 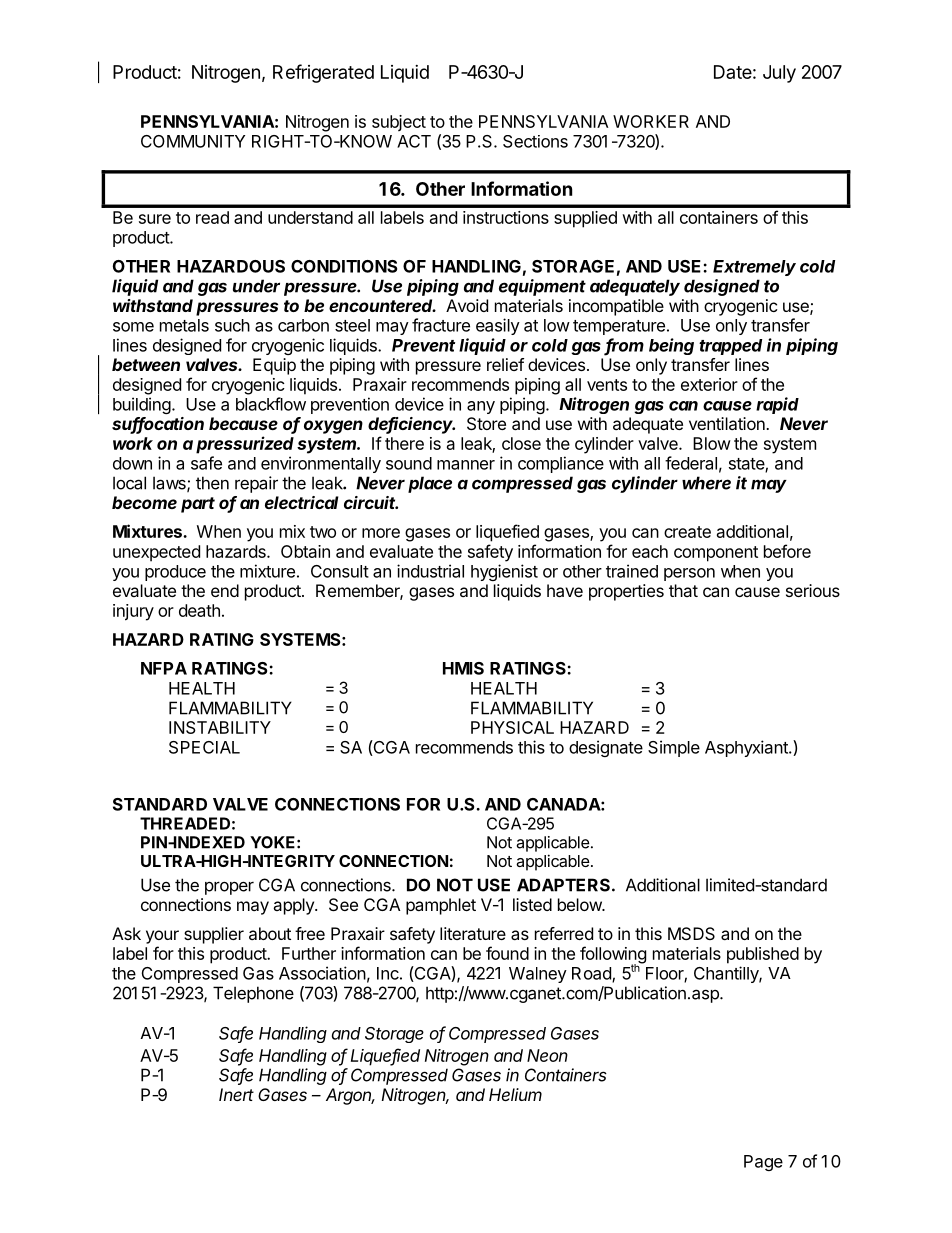 What do you see at coordinates (467, 305) in the image?
I see `Avoid` at bounding box center [467, 305].
